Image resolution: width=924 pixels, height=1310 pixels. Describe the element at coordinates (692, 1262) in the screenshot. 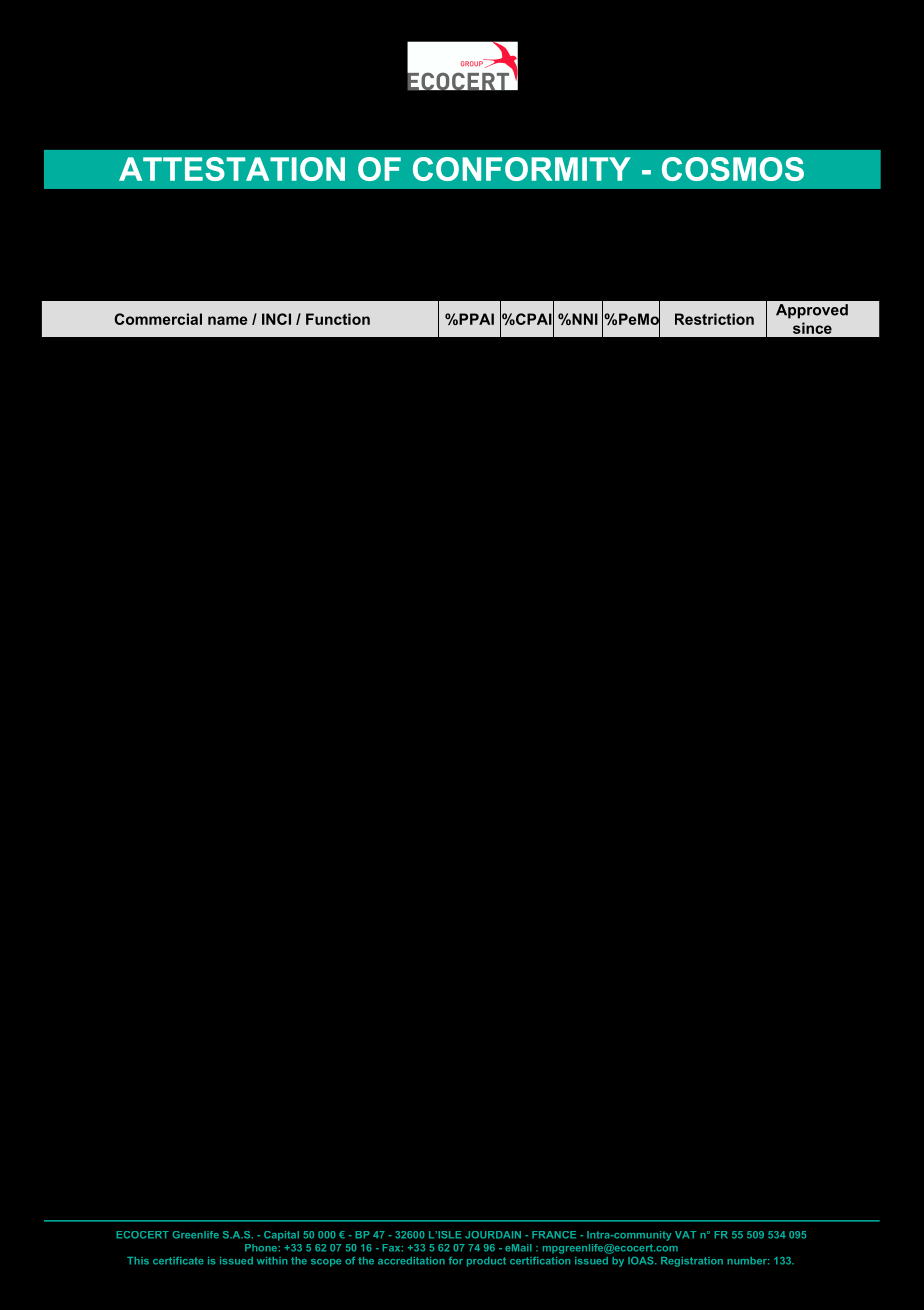

I see `Registration` at that location.
